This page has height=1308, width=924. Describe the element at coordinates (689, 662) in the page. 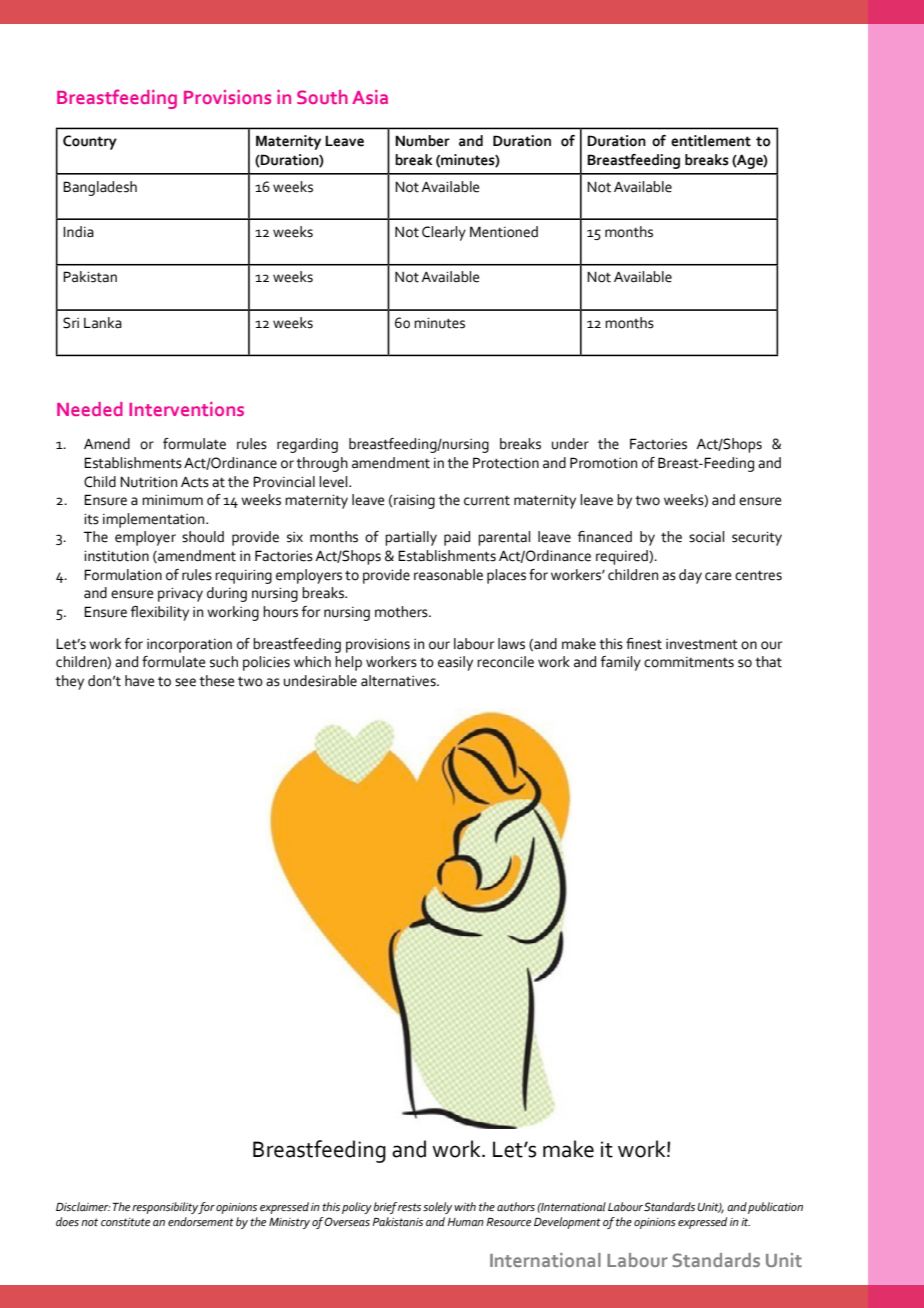

I see `commitments` at that location.
